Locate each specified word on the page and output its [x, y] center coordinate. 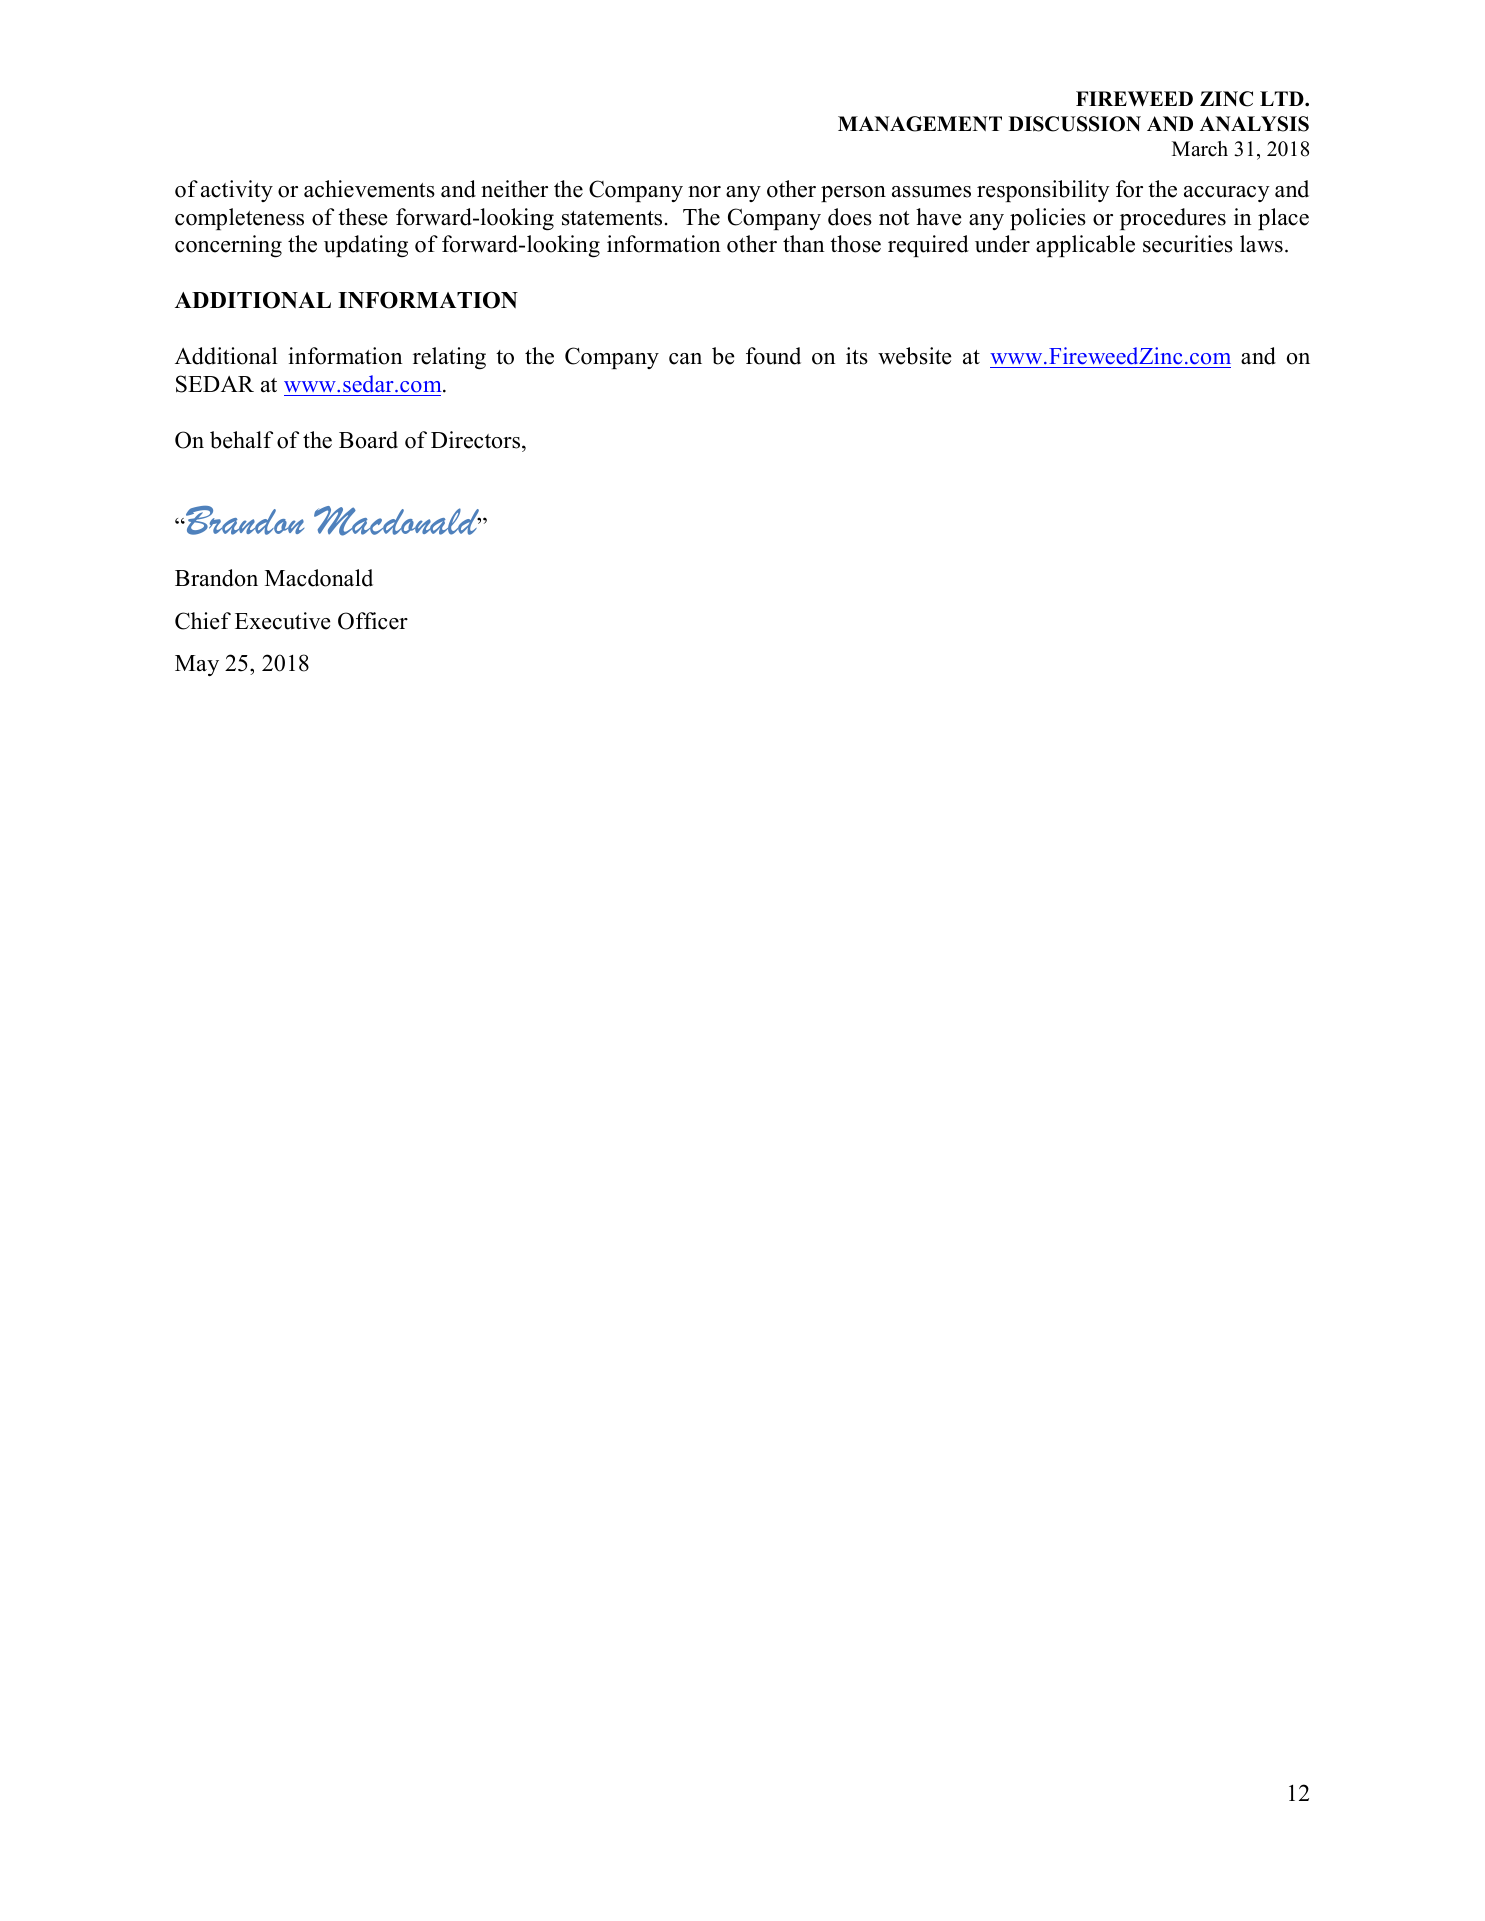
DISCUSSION [1075, 124]
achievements [369, 189]
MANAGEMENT [920, 124]
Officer [373, 621]
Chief [203, 621]
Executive [283, 621]
